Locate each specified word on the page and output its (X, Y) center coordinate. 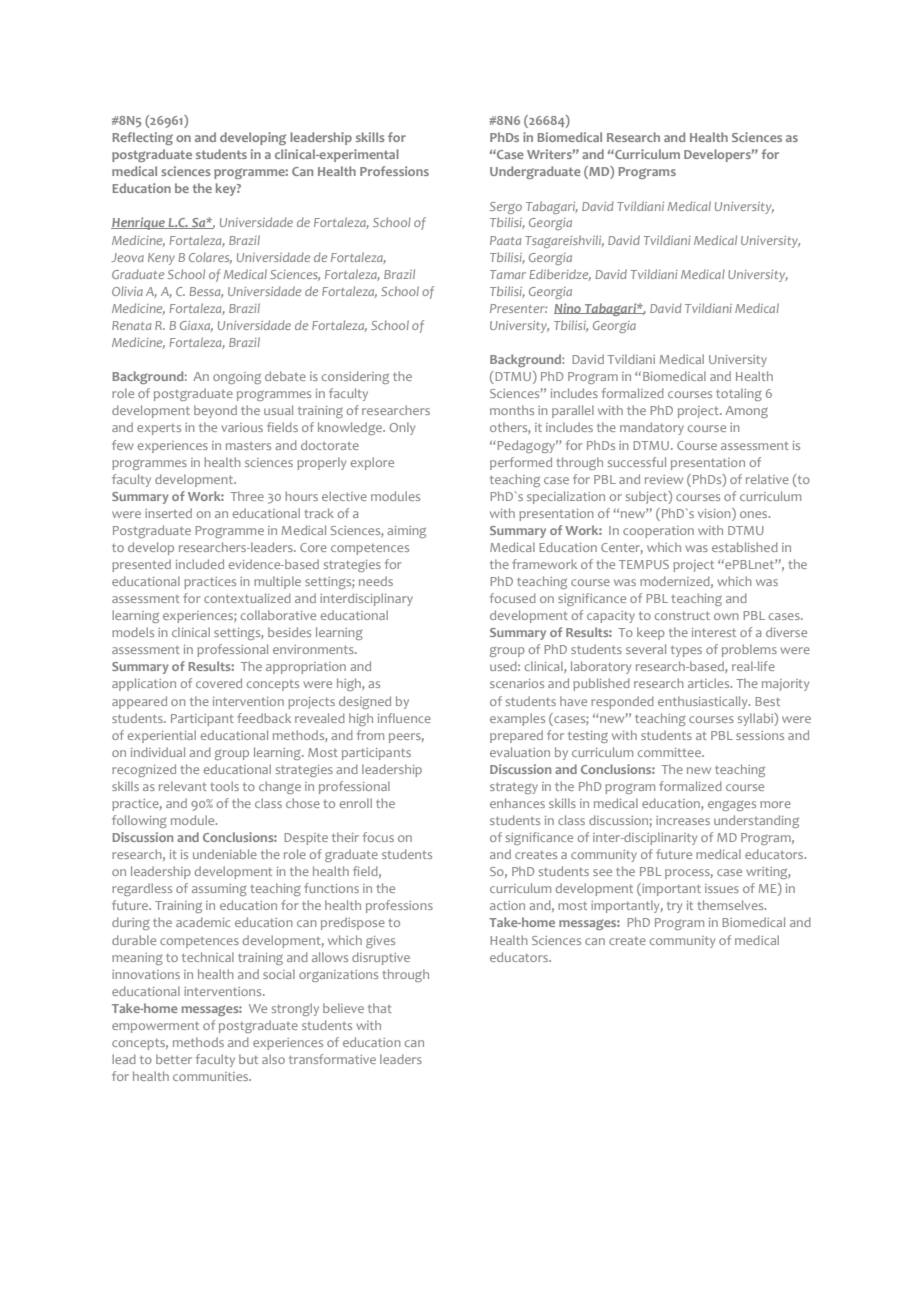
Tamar (508, 274)
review (664, 479)
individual (158, 752)
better (174, 1059)
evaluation (520, 752)
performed (521, 463)
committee (670, 752)
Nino (568, 308)
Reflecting (142, 138)
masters (248, 446)
